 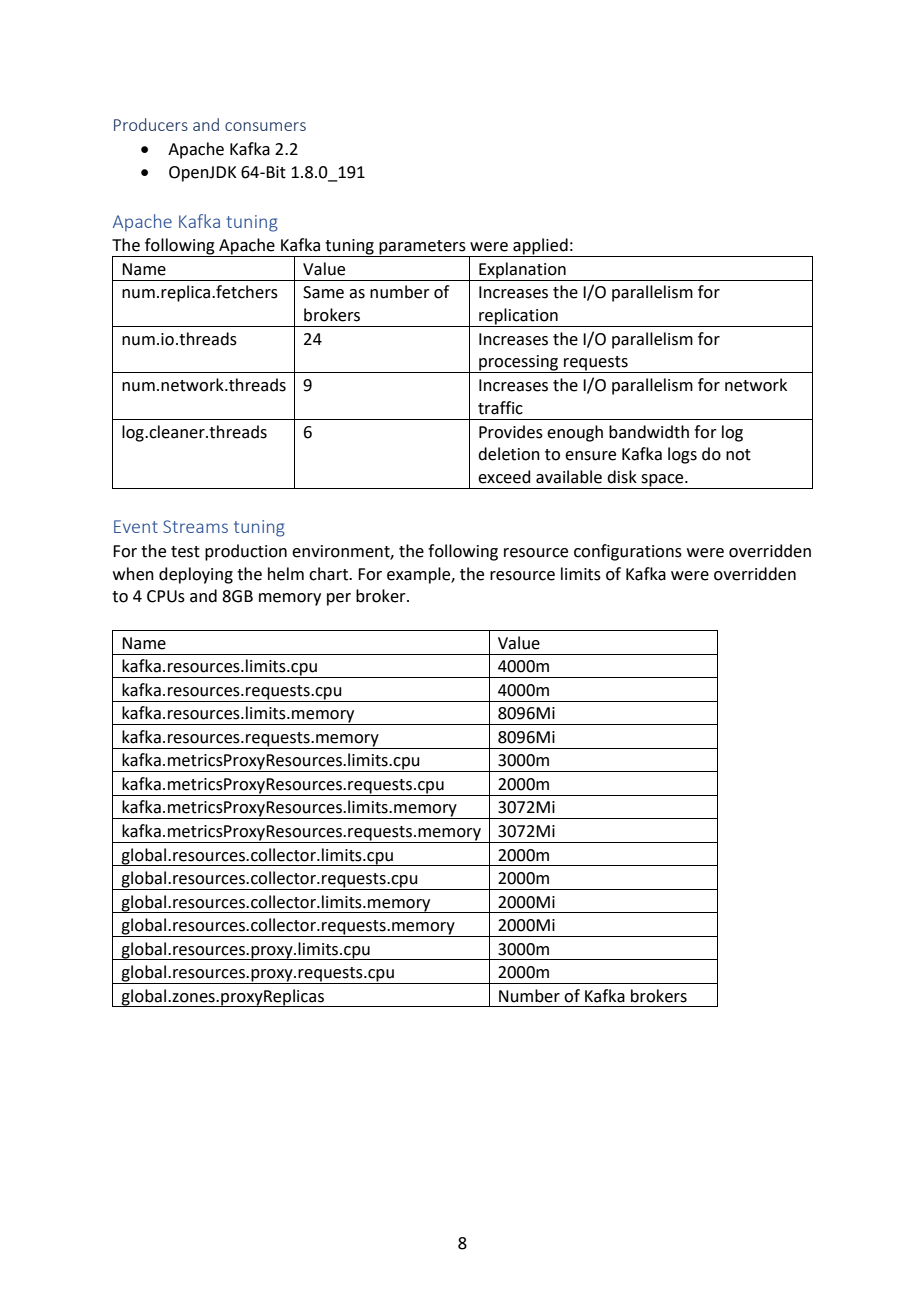 I want to click on consumers, so click(x=265, y=126).
